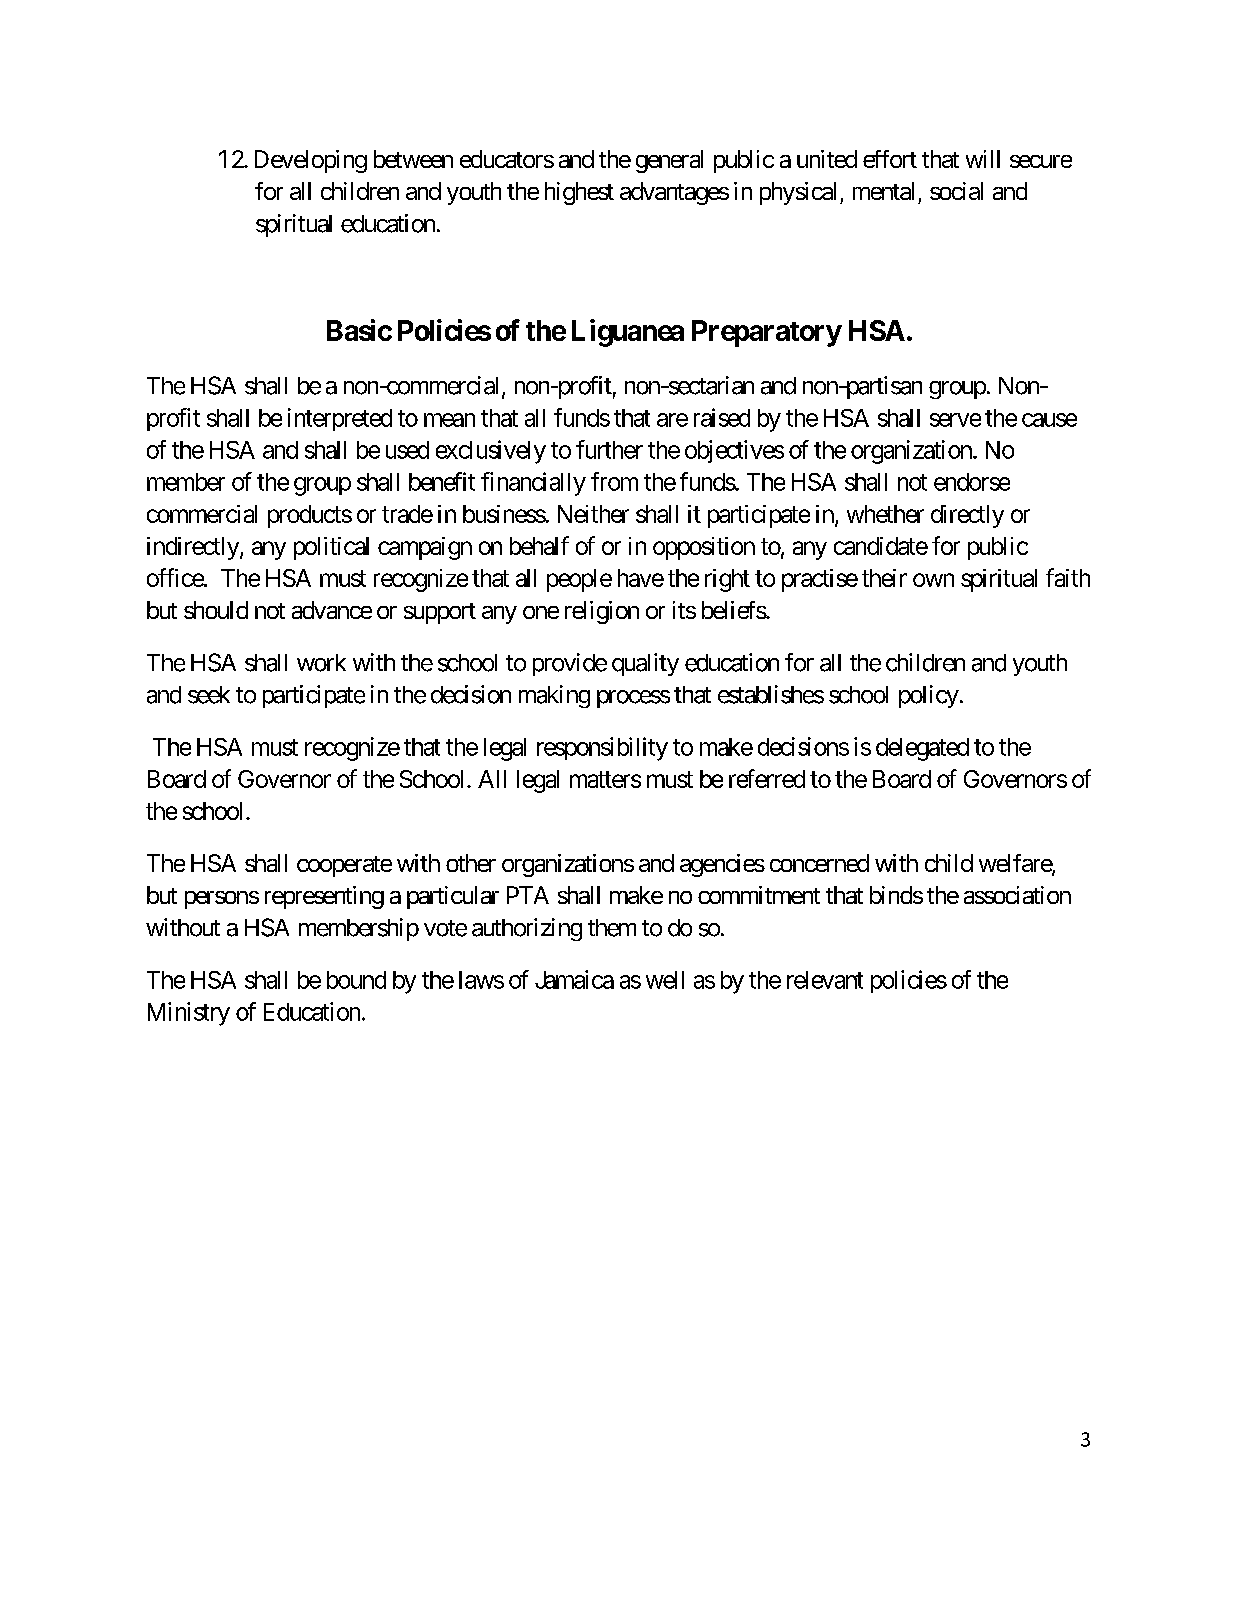 This image has height=1601, width=1237. I want to click on highest, so click(579, 193).
